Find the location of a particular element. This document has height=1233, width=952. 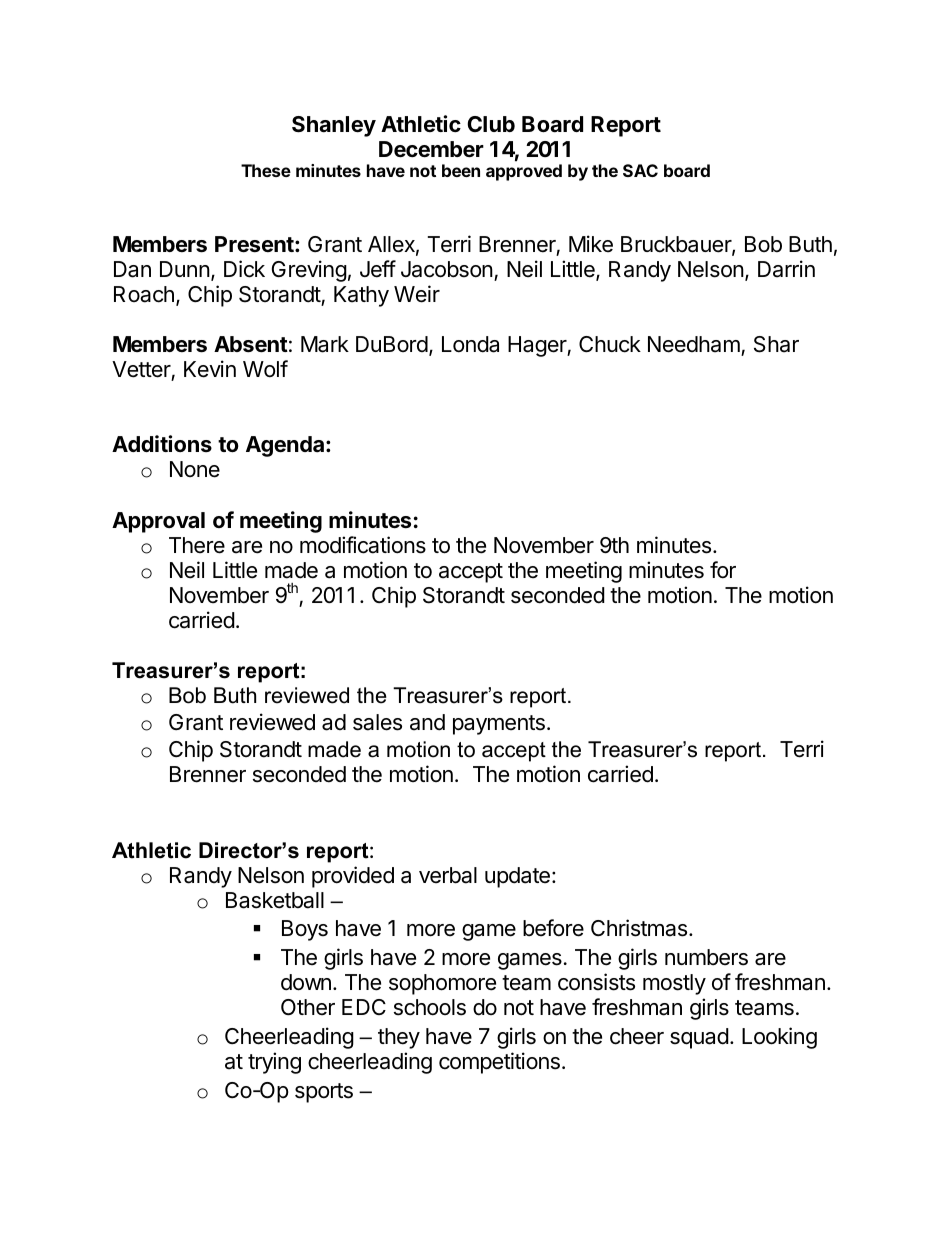

modifications is located at coordinates (363, 545).
